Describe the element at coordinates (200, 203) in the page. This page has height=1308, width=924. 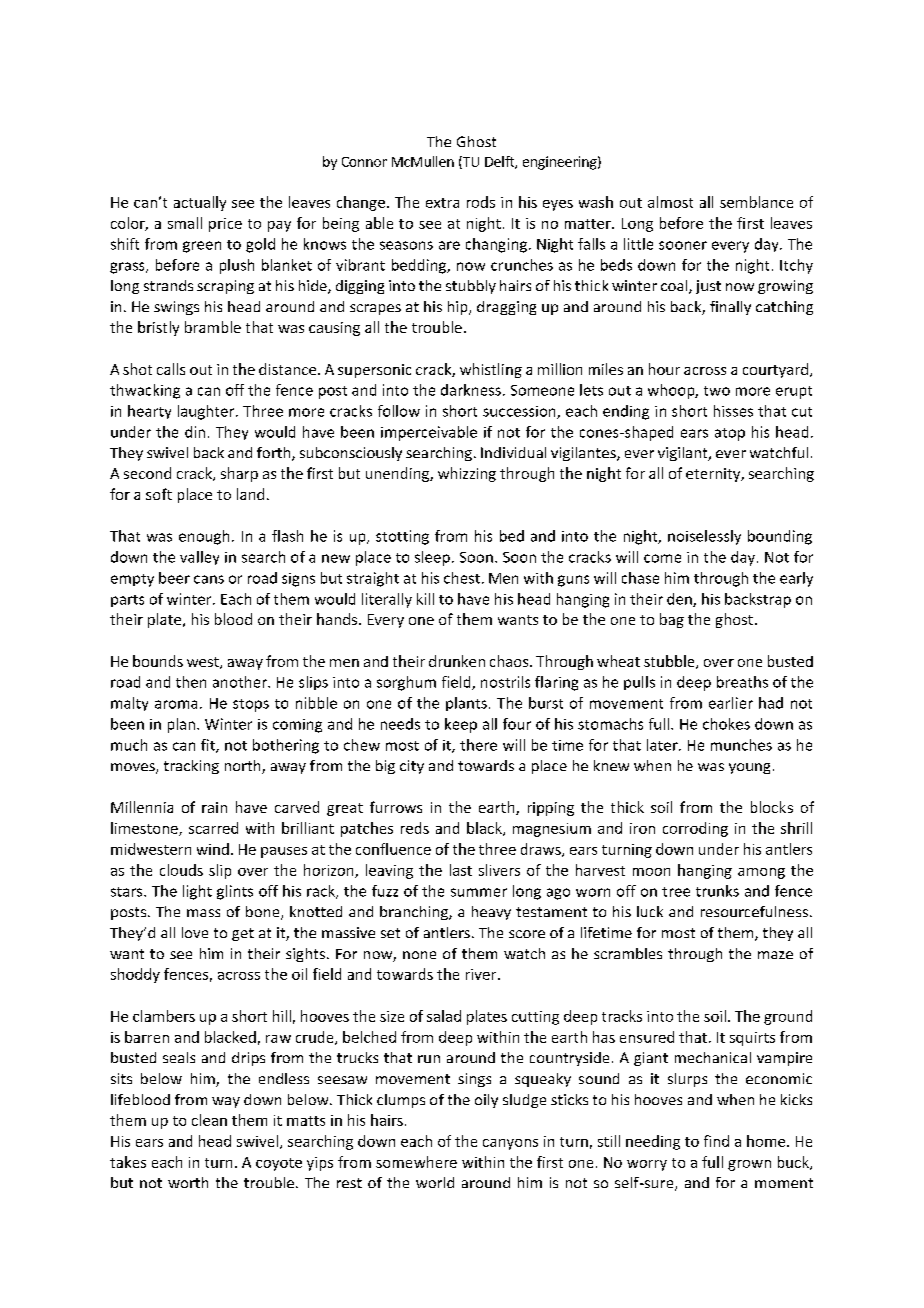
I see `actually` at that location.
